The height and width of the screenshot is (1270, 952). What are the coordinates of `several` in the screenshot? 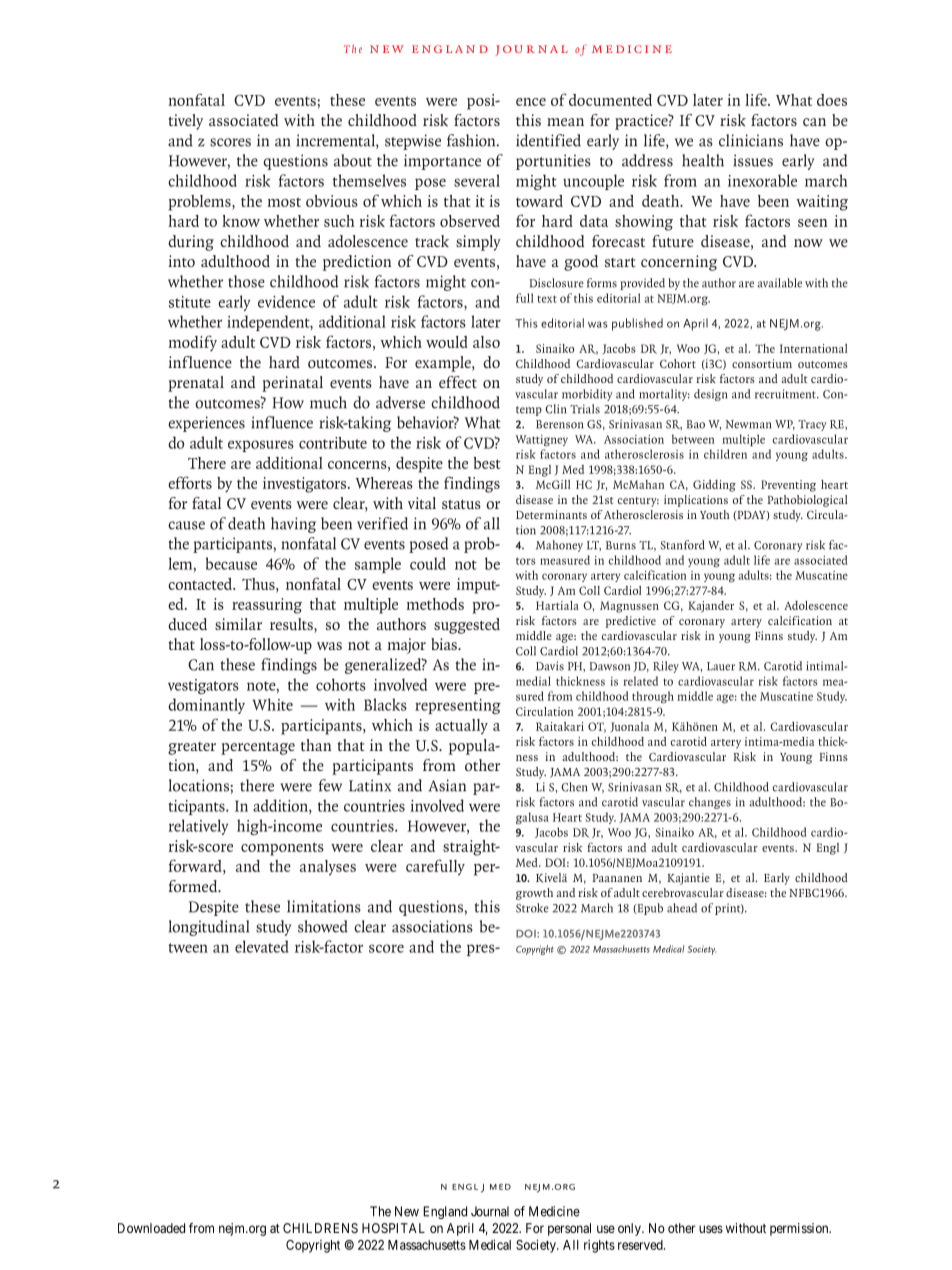 It's located at (477, 180).
